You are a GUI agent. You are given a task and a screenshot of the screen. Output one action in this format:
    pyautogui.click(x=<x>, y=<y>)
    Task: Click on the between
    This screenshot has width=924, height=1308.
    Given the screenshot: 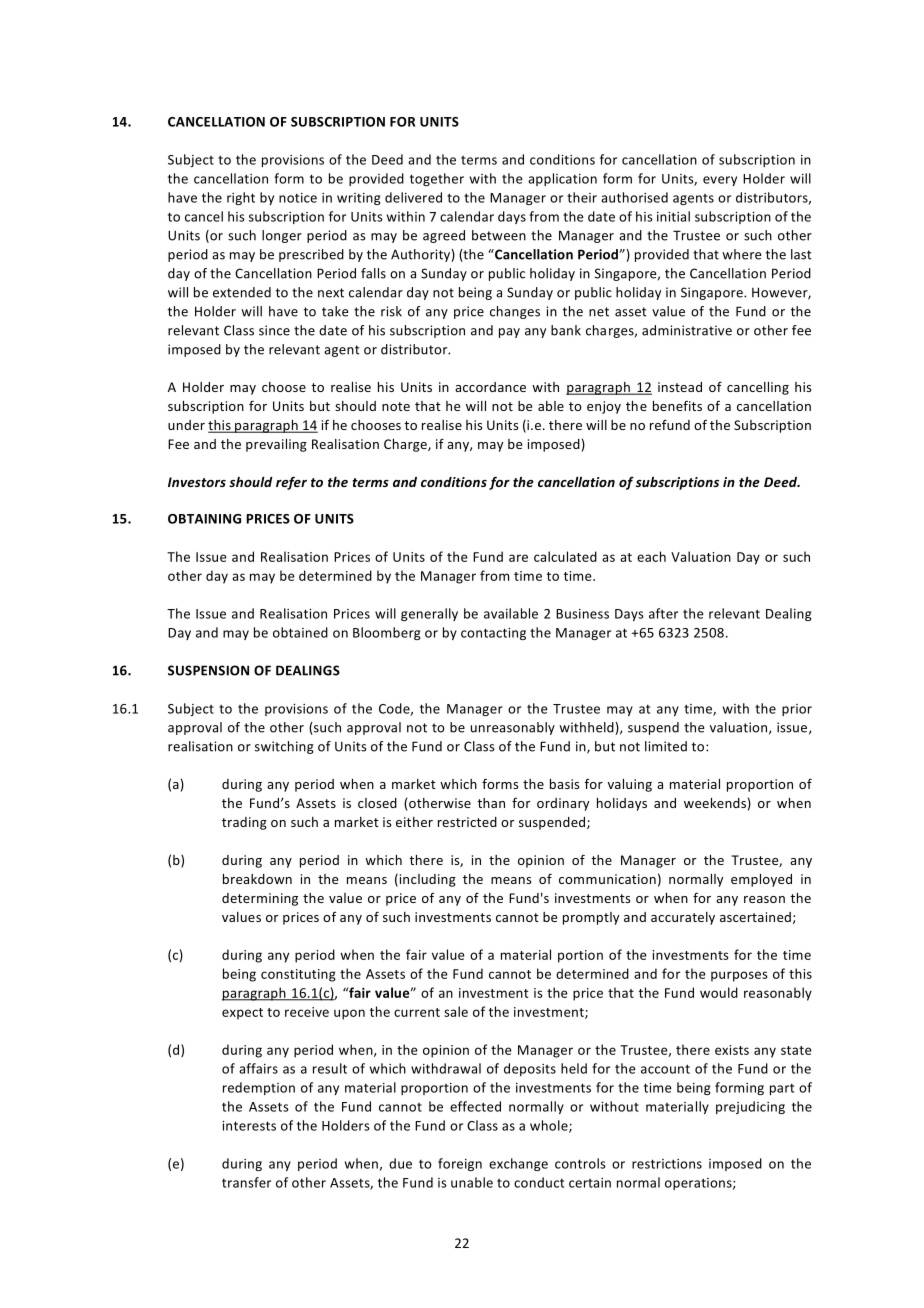 What is the action you would take?
    pyautogui.click(x=499, y=235)
